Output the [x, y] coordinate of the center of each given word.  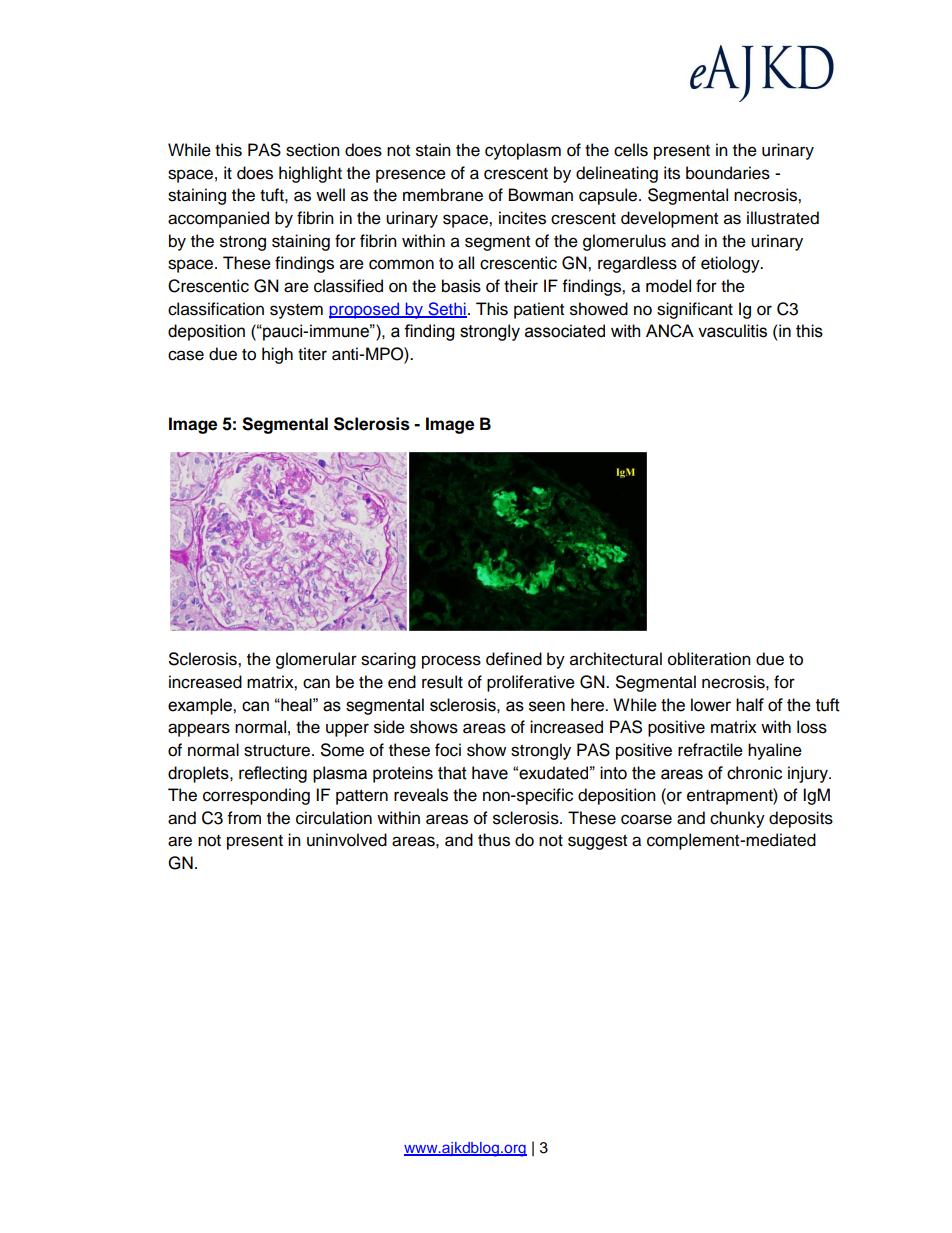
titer [312, 354]
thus [494, 840]
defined [514, 659]
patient [539, 310]
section [313, 150]
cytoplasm [523, 151]
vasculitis [732, 331]
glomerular [316, 660]
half [750, 705]
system [296, 311]
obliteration [709, 659]
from [244, 818]
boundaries [728, 173]
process [451, 662]
